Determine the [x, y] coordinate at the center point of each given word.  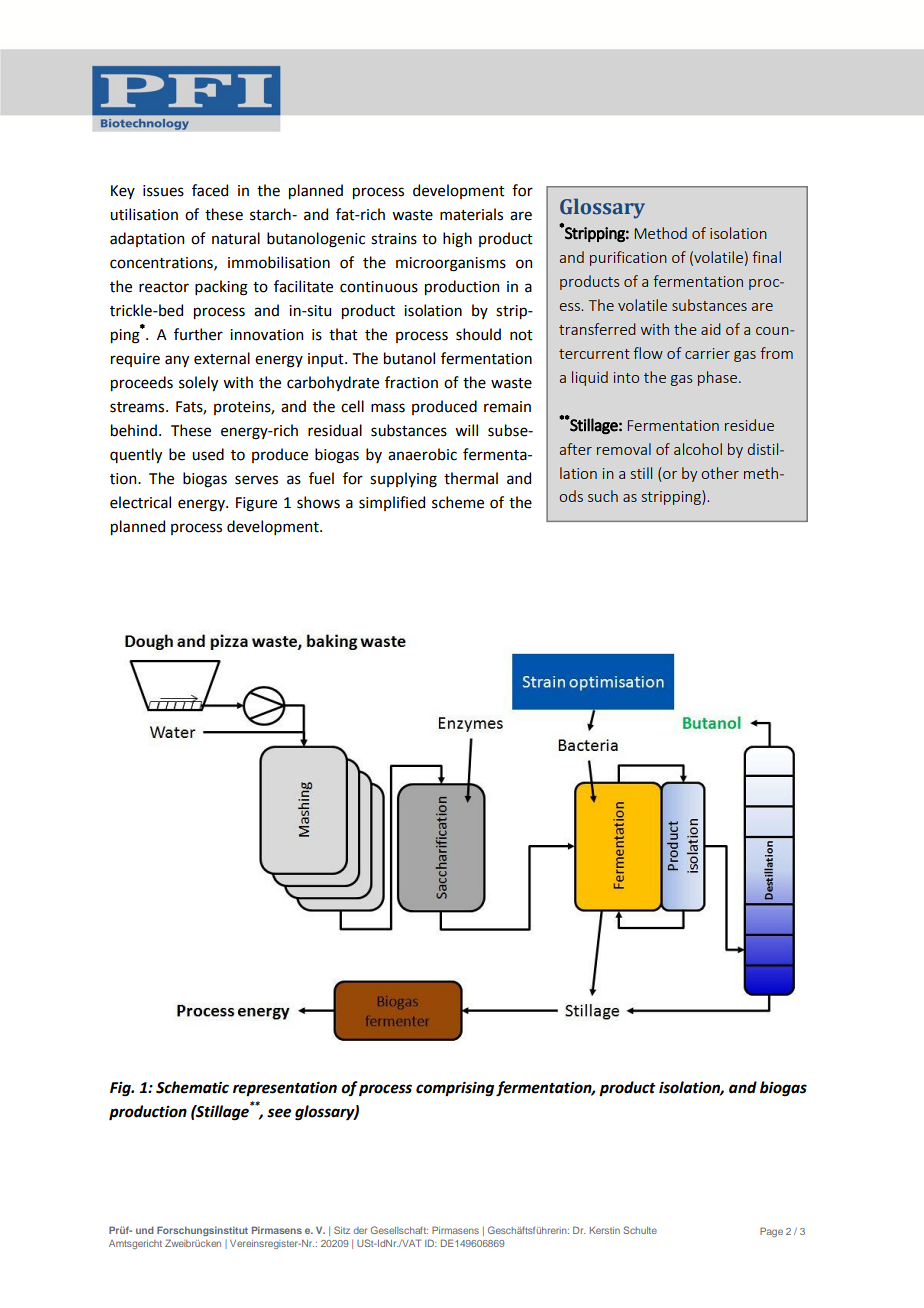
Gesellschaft [399, 1230]
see [279, 1113]
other [720, 473]
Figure [256, 504]
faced [210, 190]
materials [471, 214]
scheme [458, 502]
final [766, 257]
